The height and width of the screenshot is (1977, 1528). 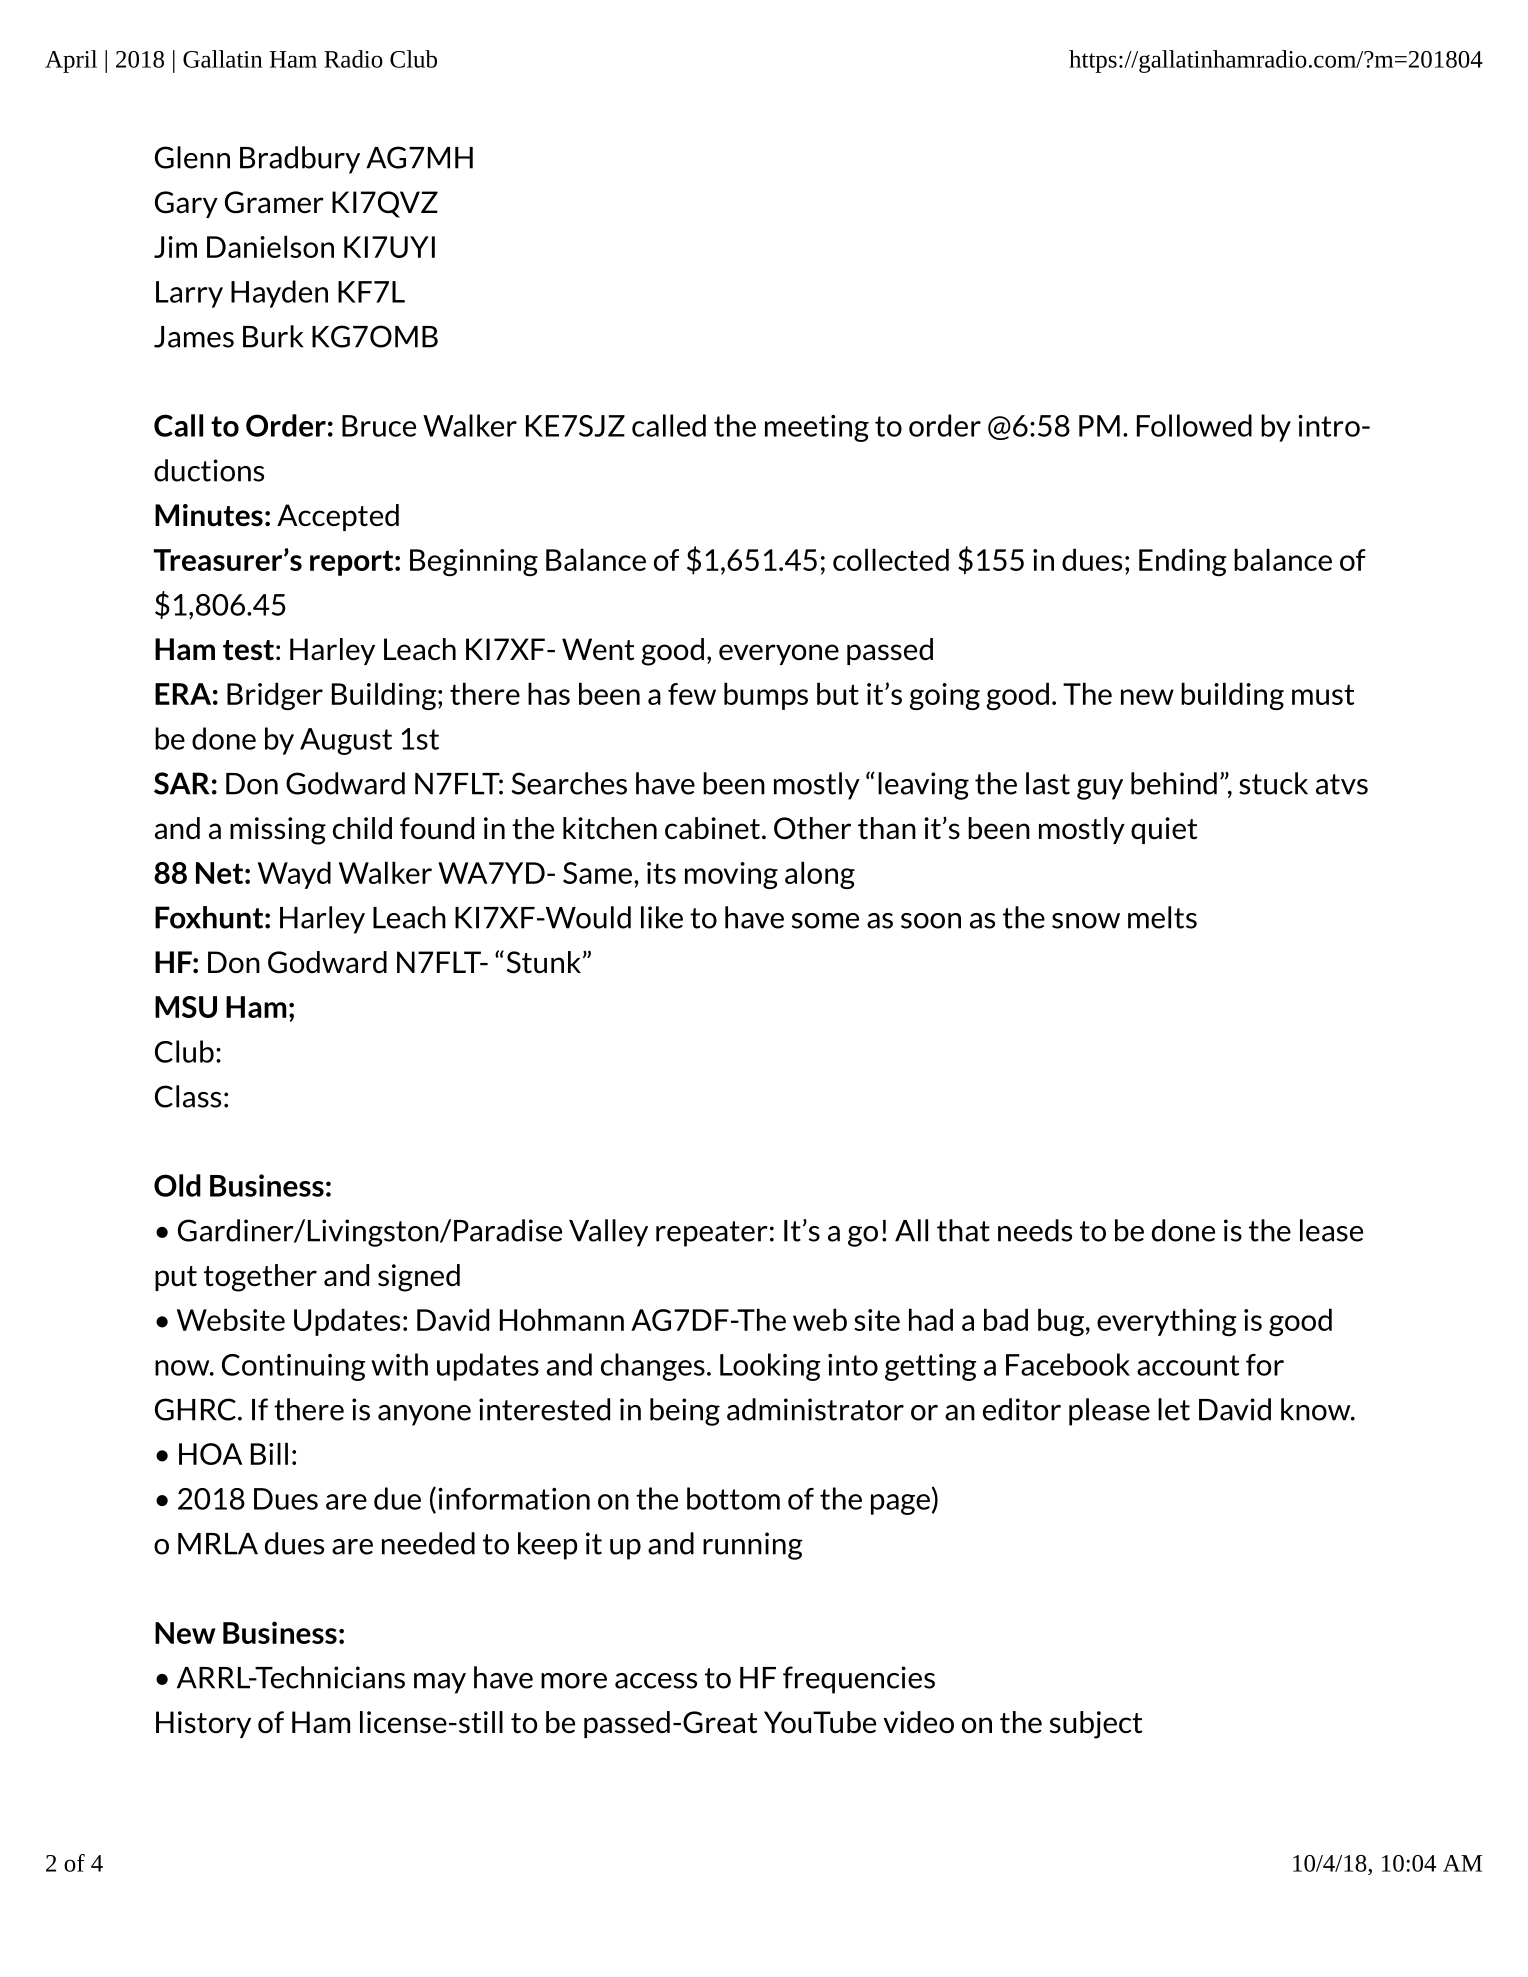 I want to click on Followed, so click(x=1194, y=425).
